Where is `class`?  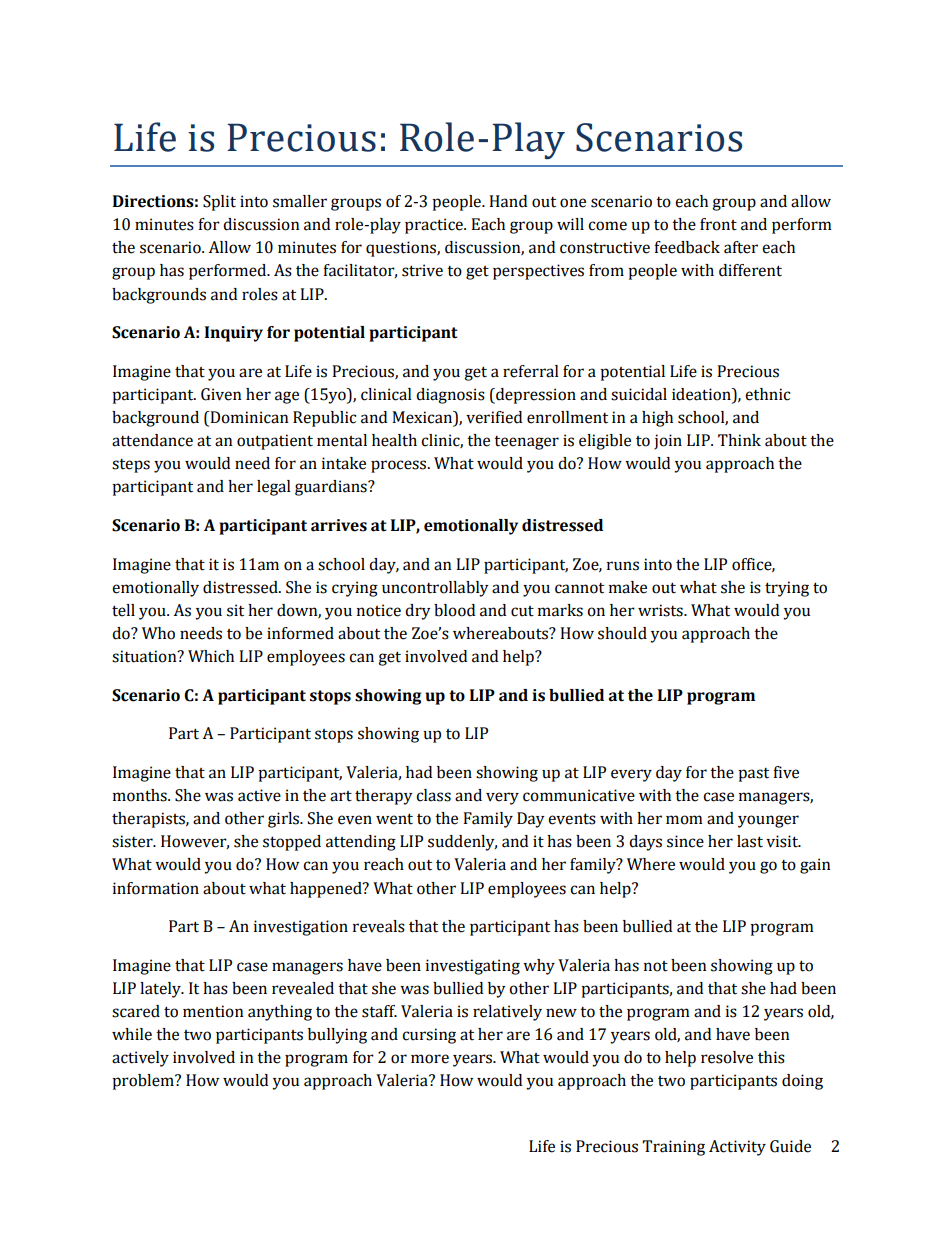 class is located at coordinates (433, 795).
